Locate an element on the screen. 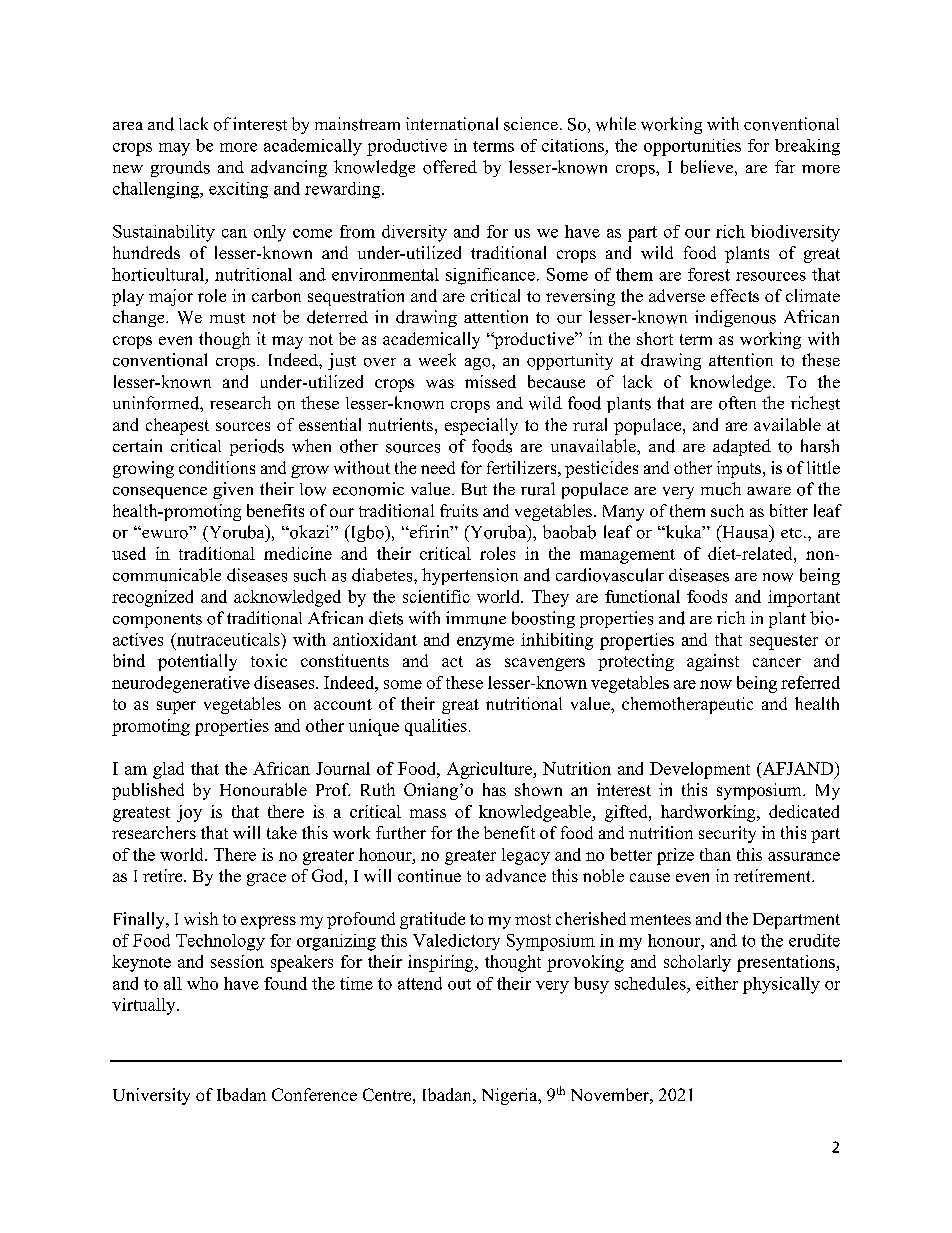 The image size is (952, 1233). grounds is located at coordinates (180, 169).
